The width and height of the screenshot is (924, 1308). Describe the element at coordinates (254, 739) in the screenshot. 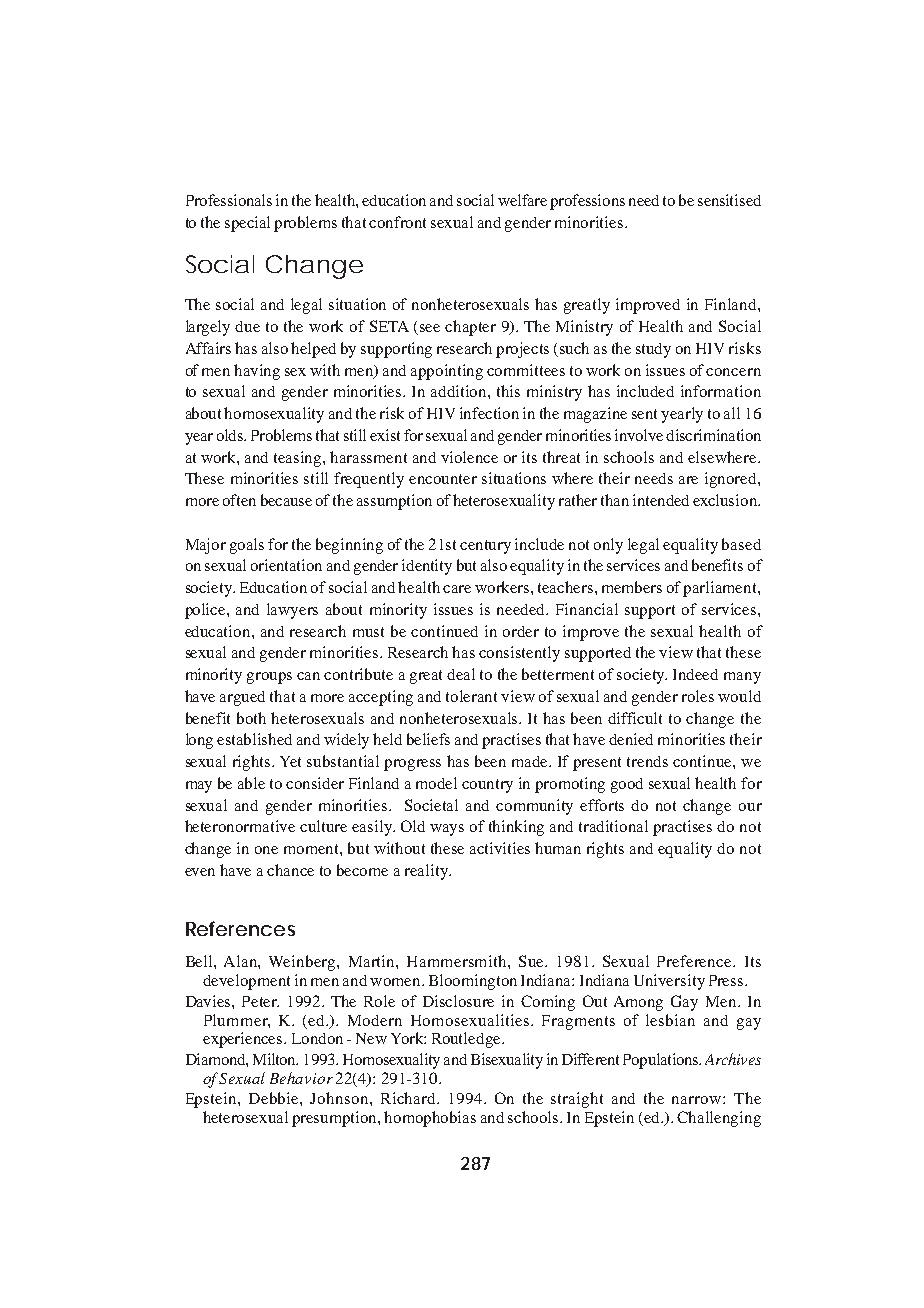

I see `established` at that location.
